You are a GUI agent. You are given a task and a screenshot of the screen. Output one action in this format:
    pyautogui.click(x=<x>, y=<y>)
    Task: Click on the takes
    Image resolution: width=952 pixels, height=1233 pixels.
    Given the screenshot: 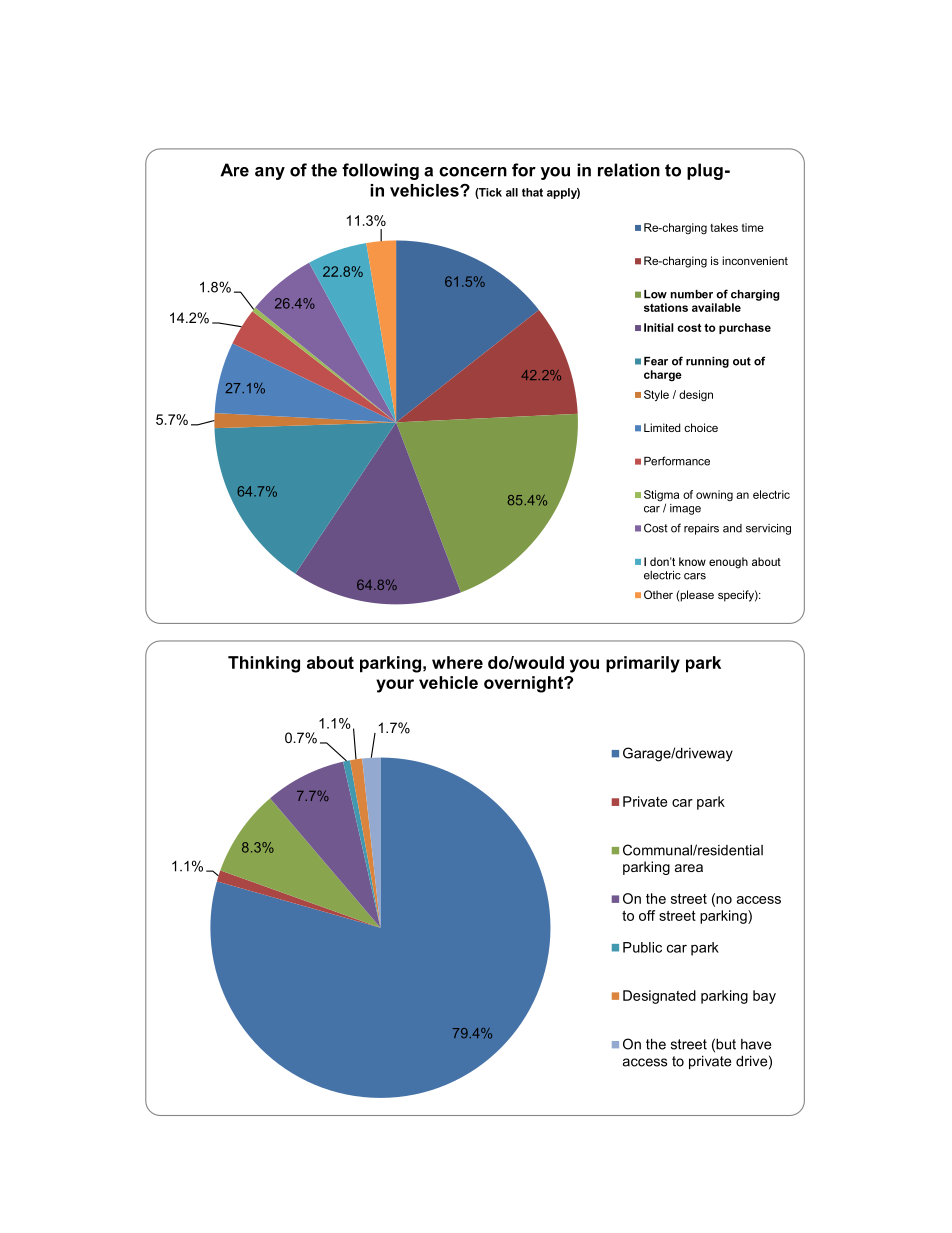 What is the action you would take?
    pyautogui.click(x=724, y=227)
